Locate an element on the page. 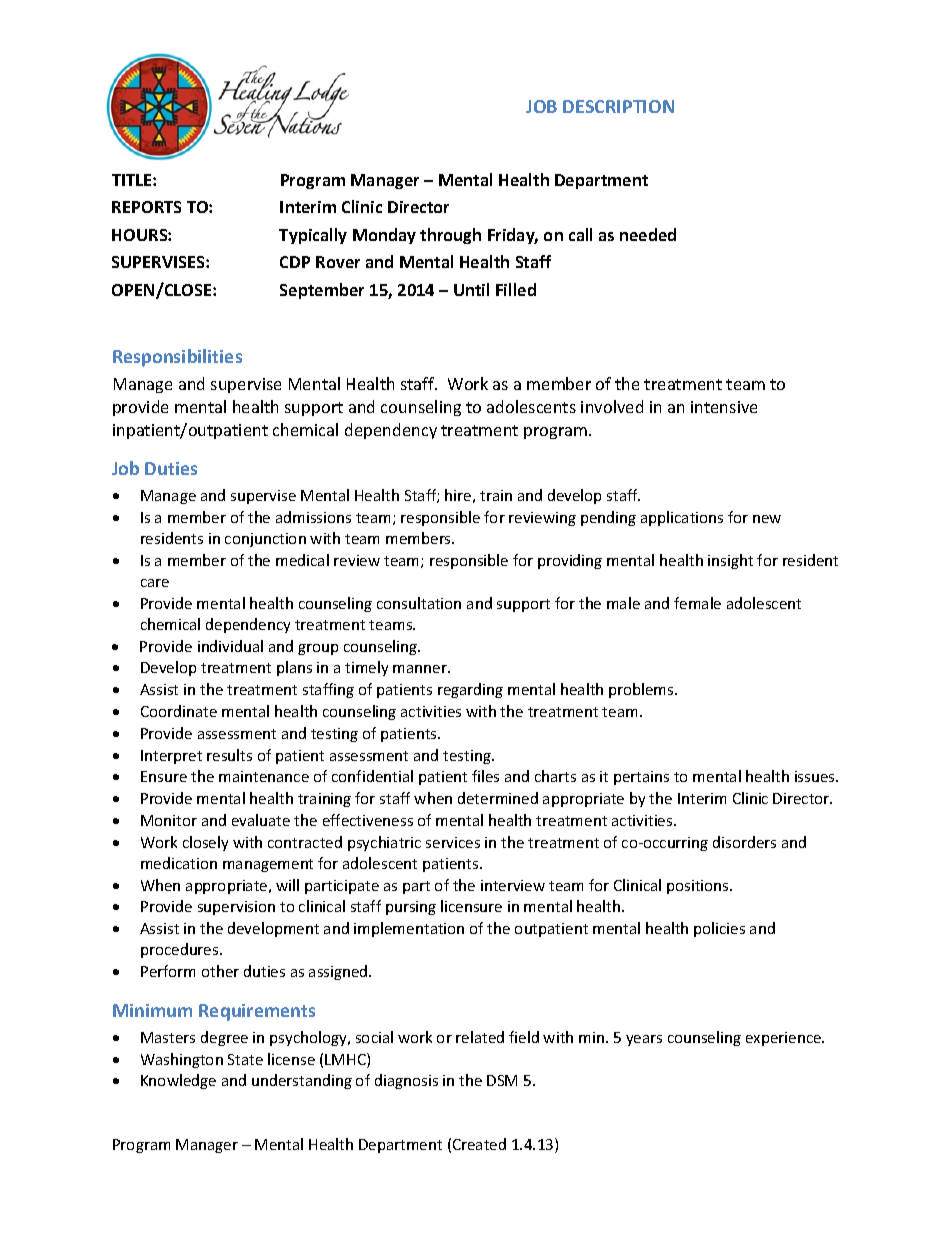 The image size is (952, 1233). experience is located at coordinates (785, 1039).
